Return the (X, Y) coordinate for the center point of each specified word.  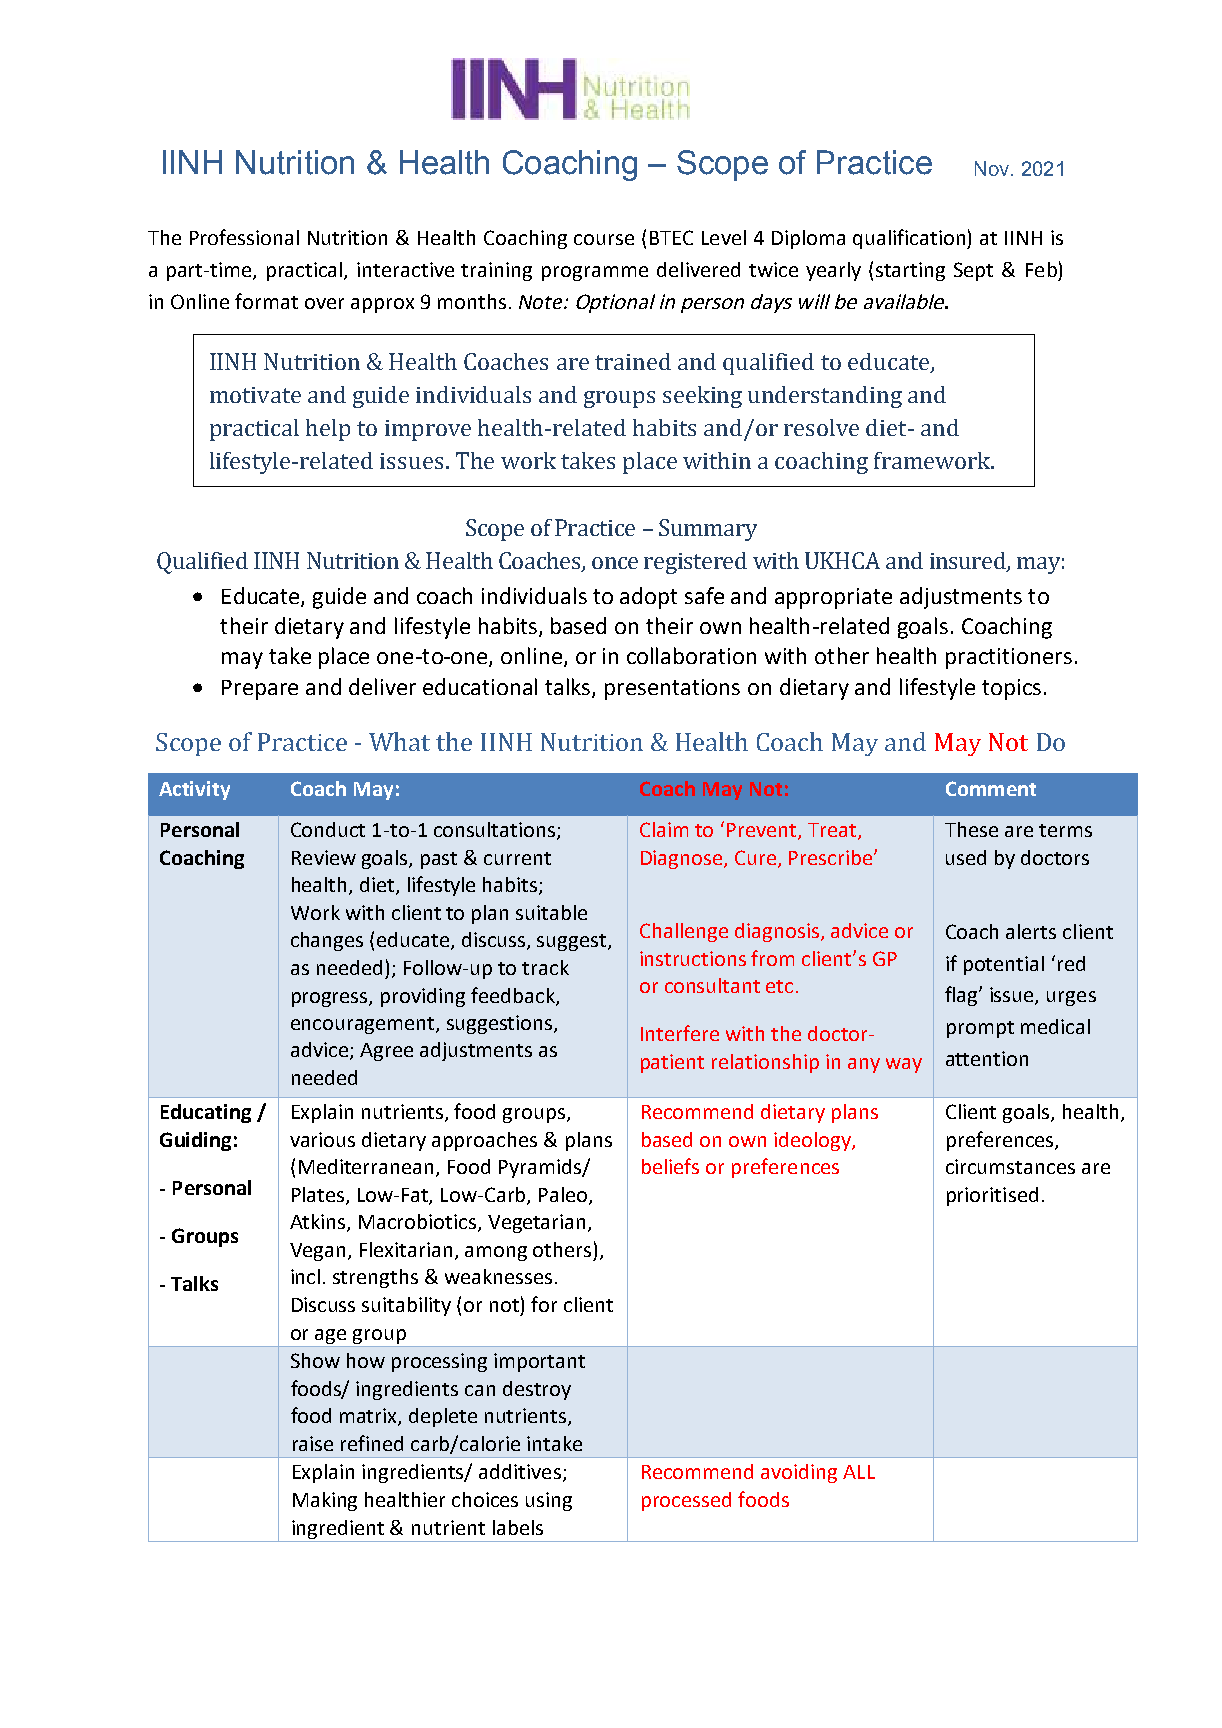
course (604, 239)
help (328, 430)
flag (962, 996)
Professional (244, 237)
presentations (672, 689)
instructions (693, 958)
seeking (702, 397)
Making (325, 1501)
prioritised (992, 1196)
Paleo (564, 1196)
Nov (993, 168)
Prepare (260, 690)
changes (327, 941)
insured (969, 562)
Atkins (319, 1223)
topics (1011, 689)
